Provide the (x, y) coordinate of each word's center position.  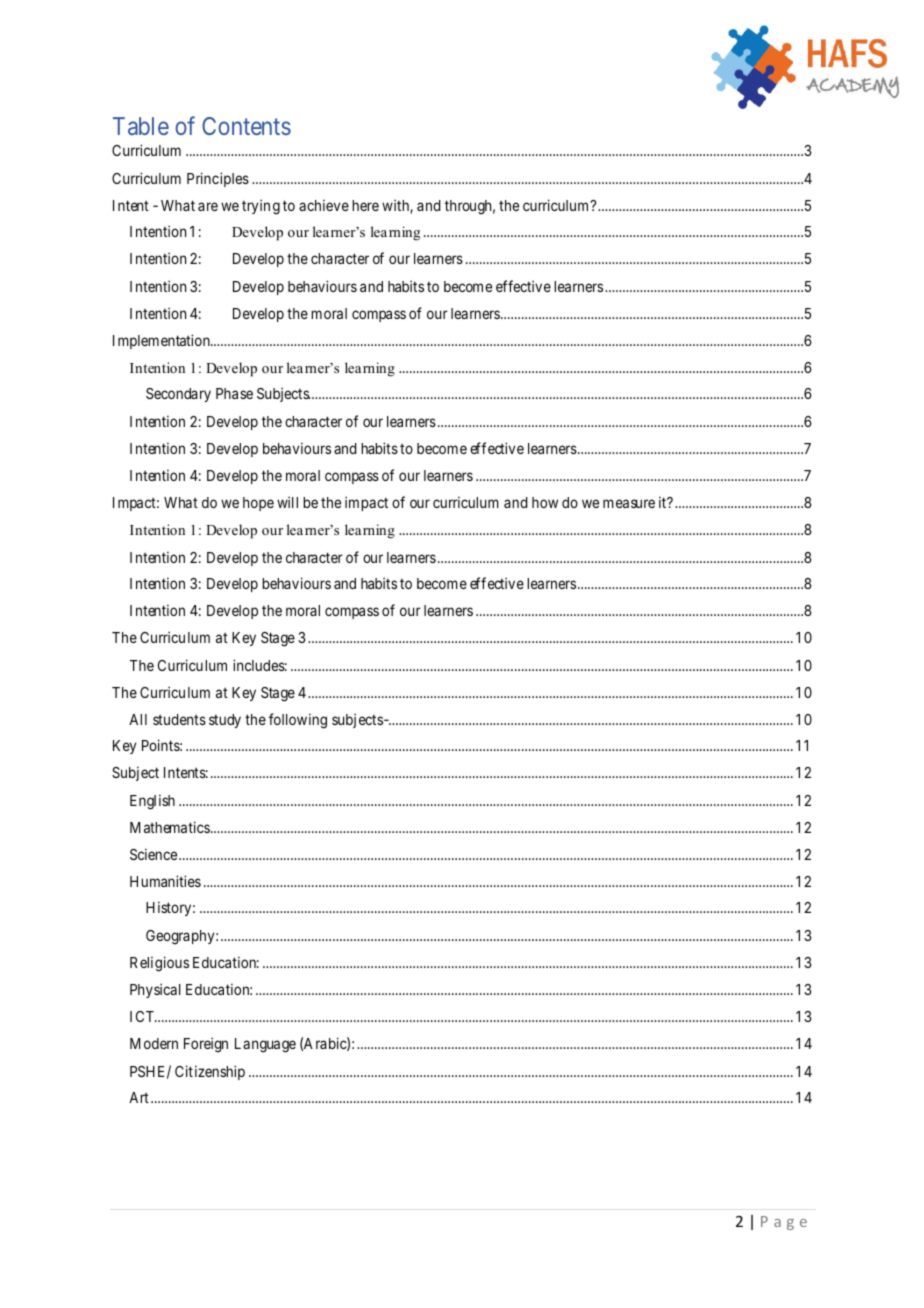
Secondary (178, 395)
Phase (234, 393)
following (298, 721)
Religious (159, 964)
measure (629, 503)
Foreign (206, 1045)
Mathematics (170, 827)
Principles (218, 179)
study (225, 721)
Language (265, 1045)
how (545, 502)
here (365, 205)
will (287, 502)
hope (258, 504)
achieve (324, 205)
